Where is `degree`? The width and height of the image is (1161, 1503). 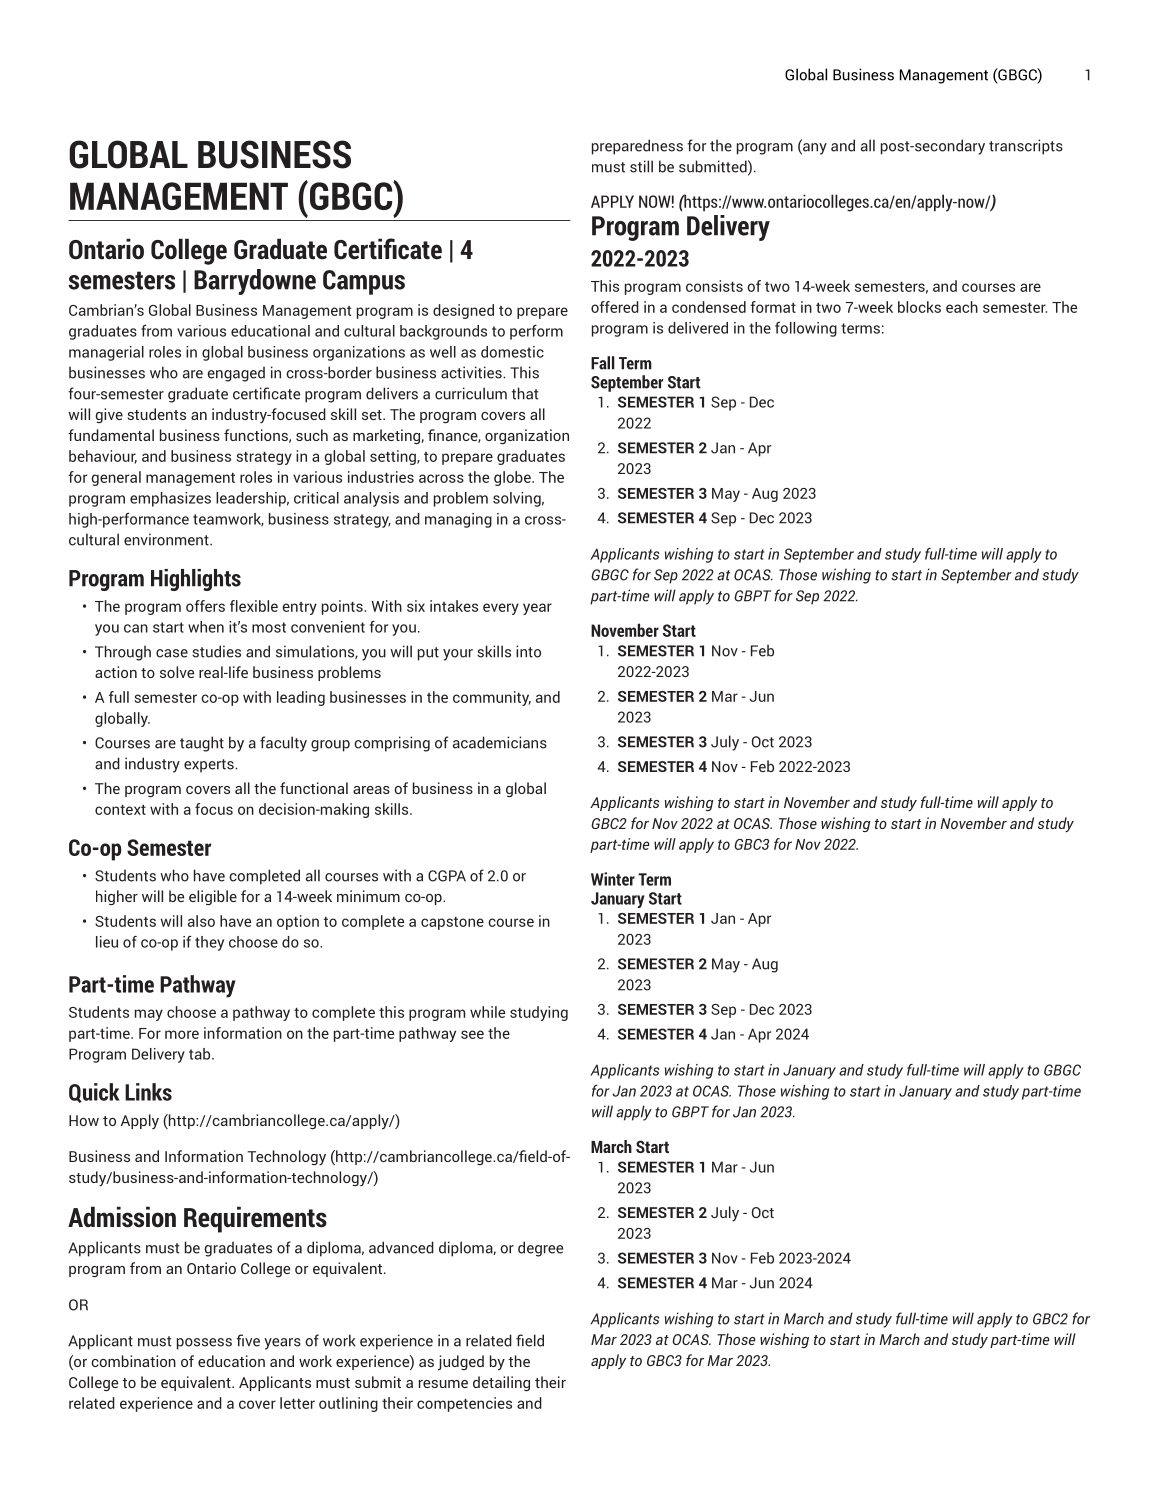 degree is located at coordinates (540, 1249).
